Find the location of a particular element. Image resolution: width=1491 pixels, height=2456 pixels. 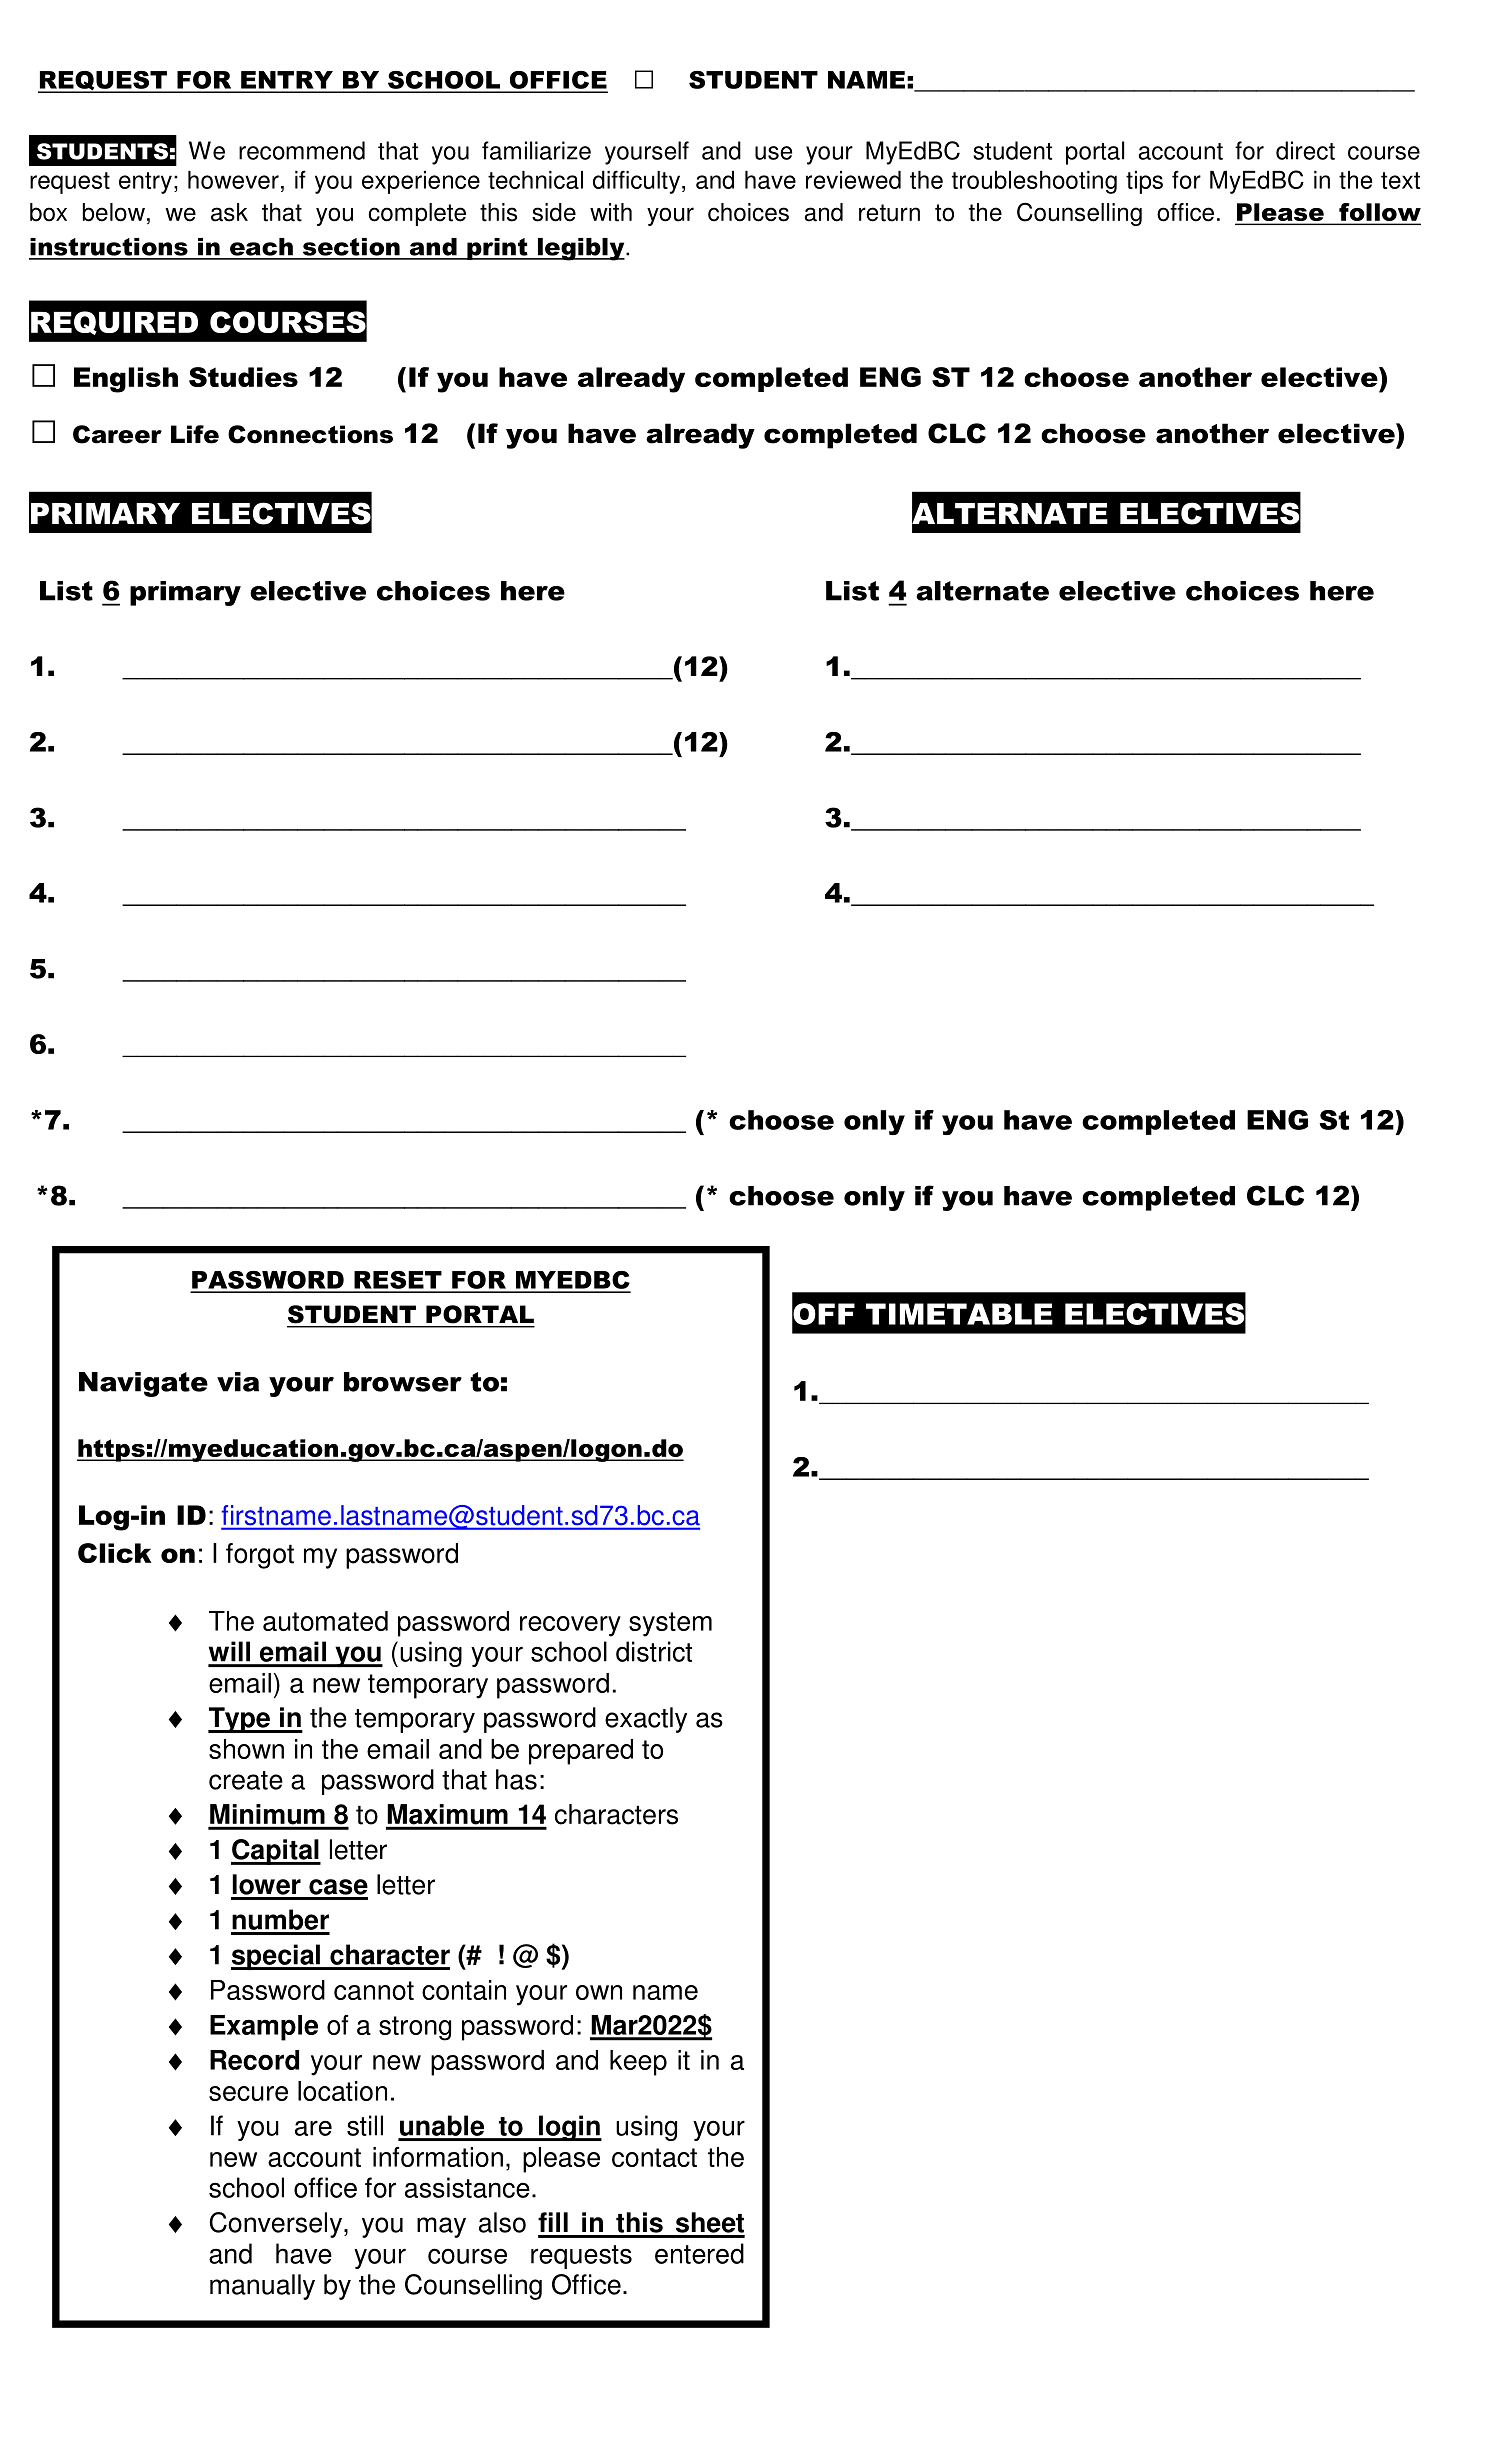

use is located at coordinates (773, 153).
